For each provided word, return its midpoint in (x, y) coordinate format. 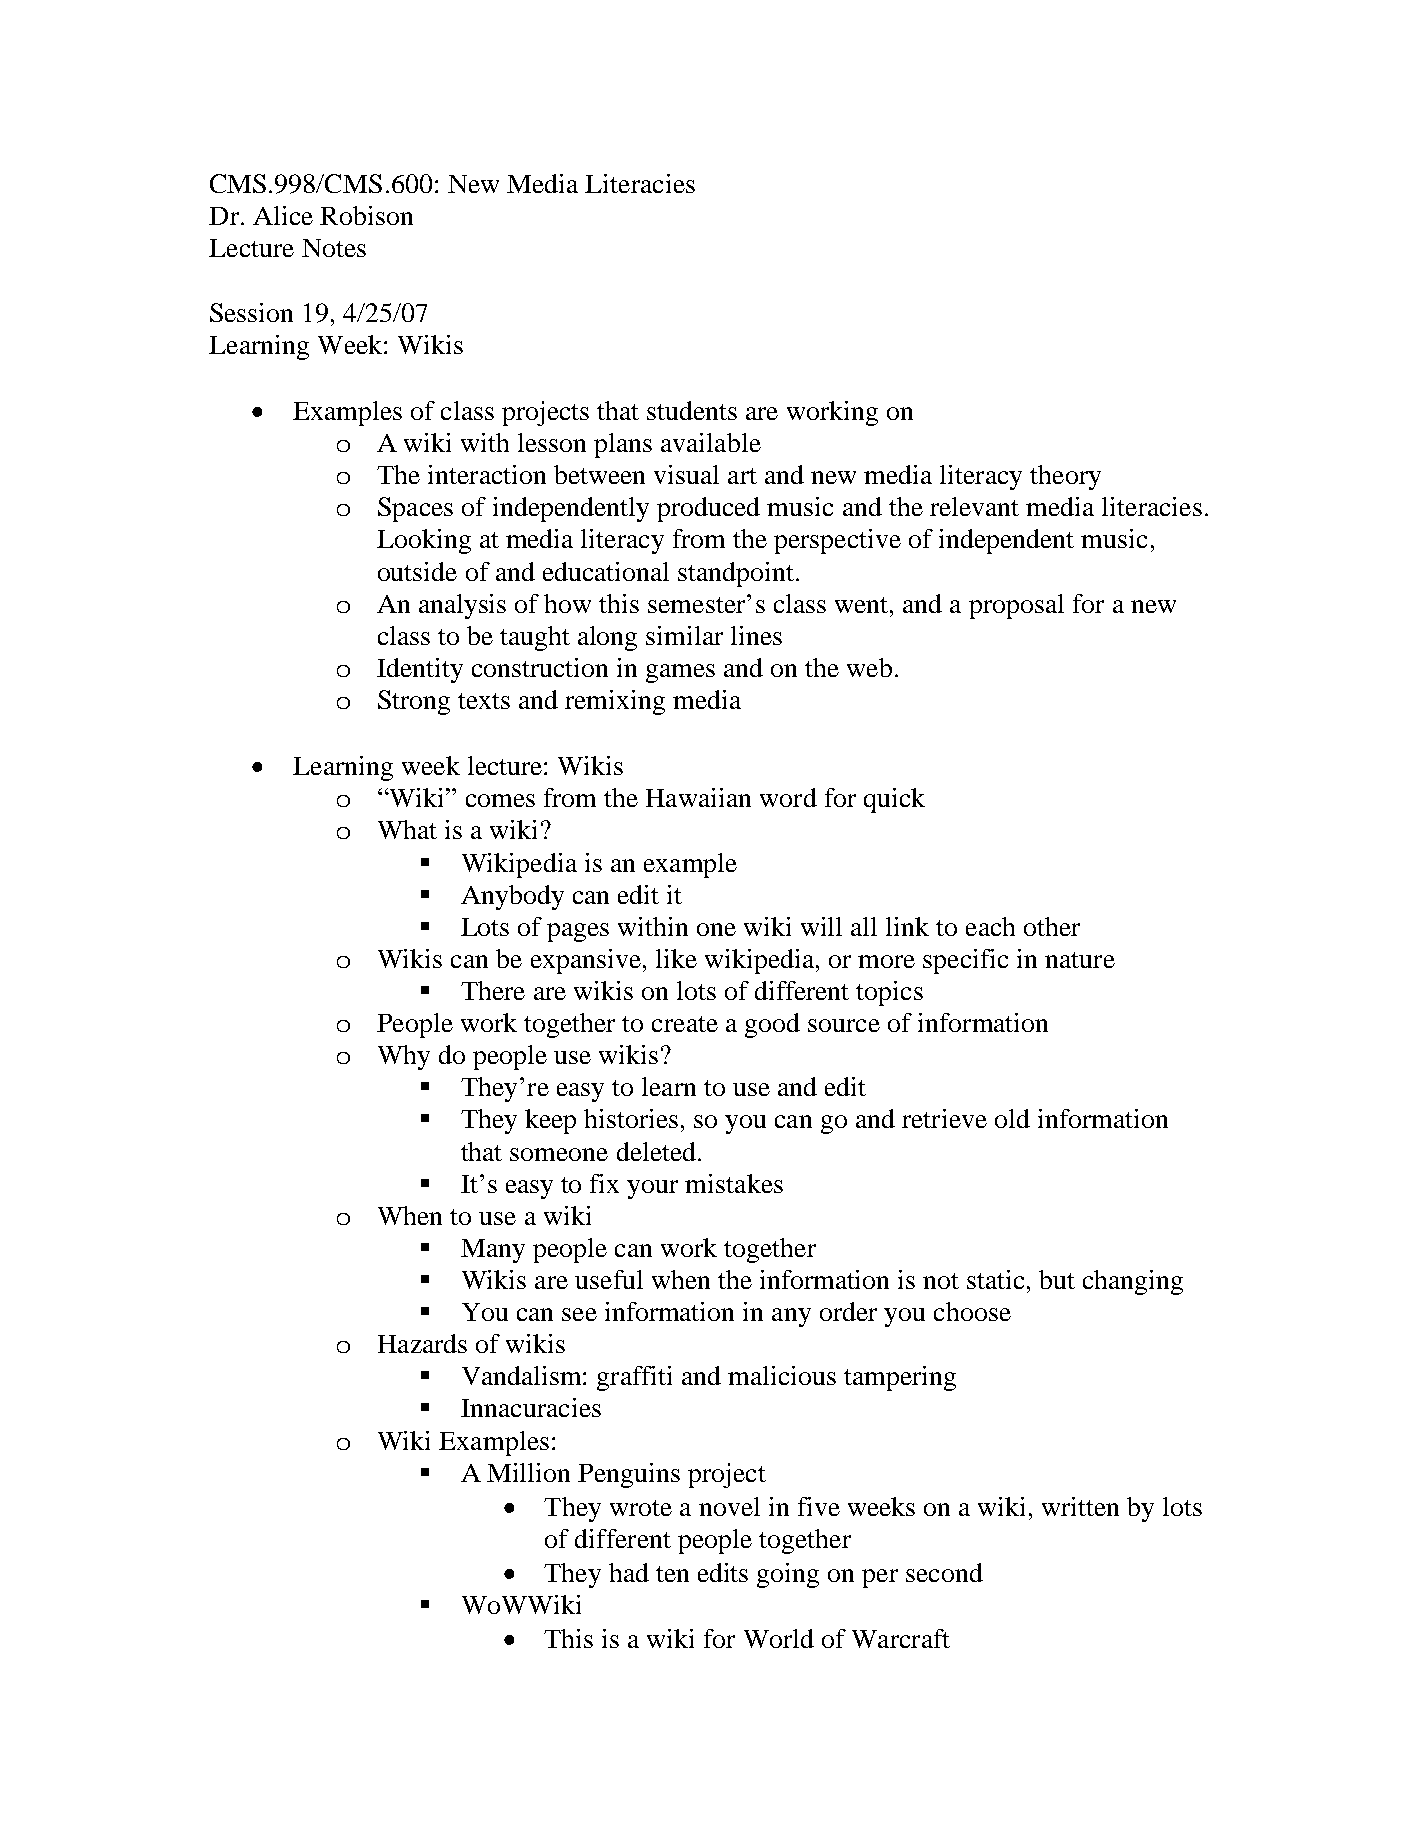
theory (1065, 477)
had (629, 1572)
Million (528, 1472)
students (692, 410)
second (944, 1572)
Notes (334, 248)
